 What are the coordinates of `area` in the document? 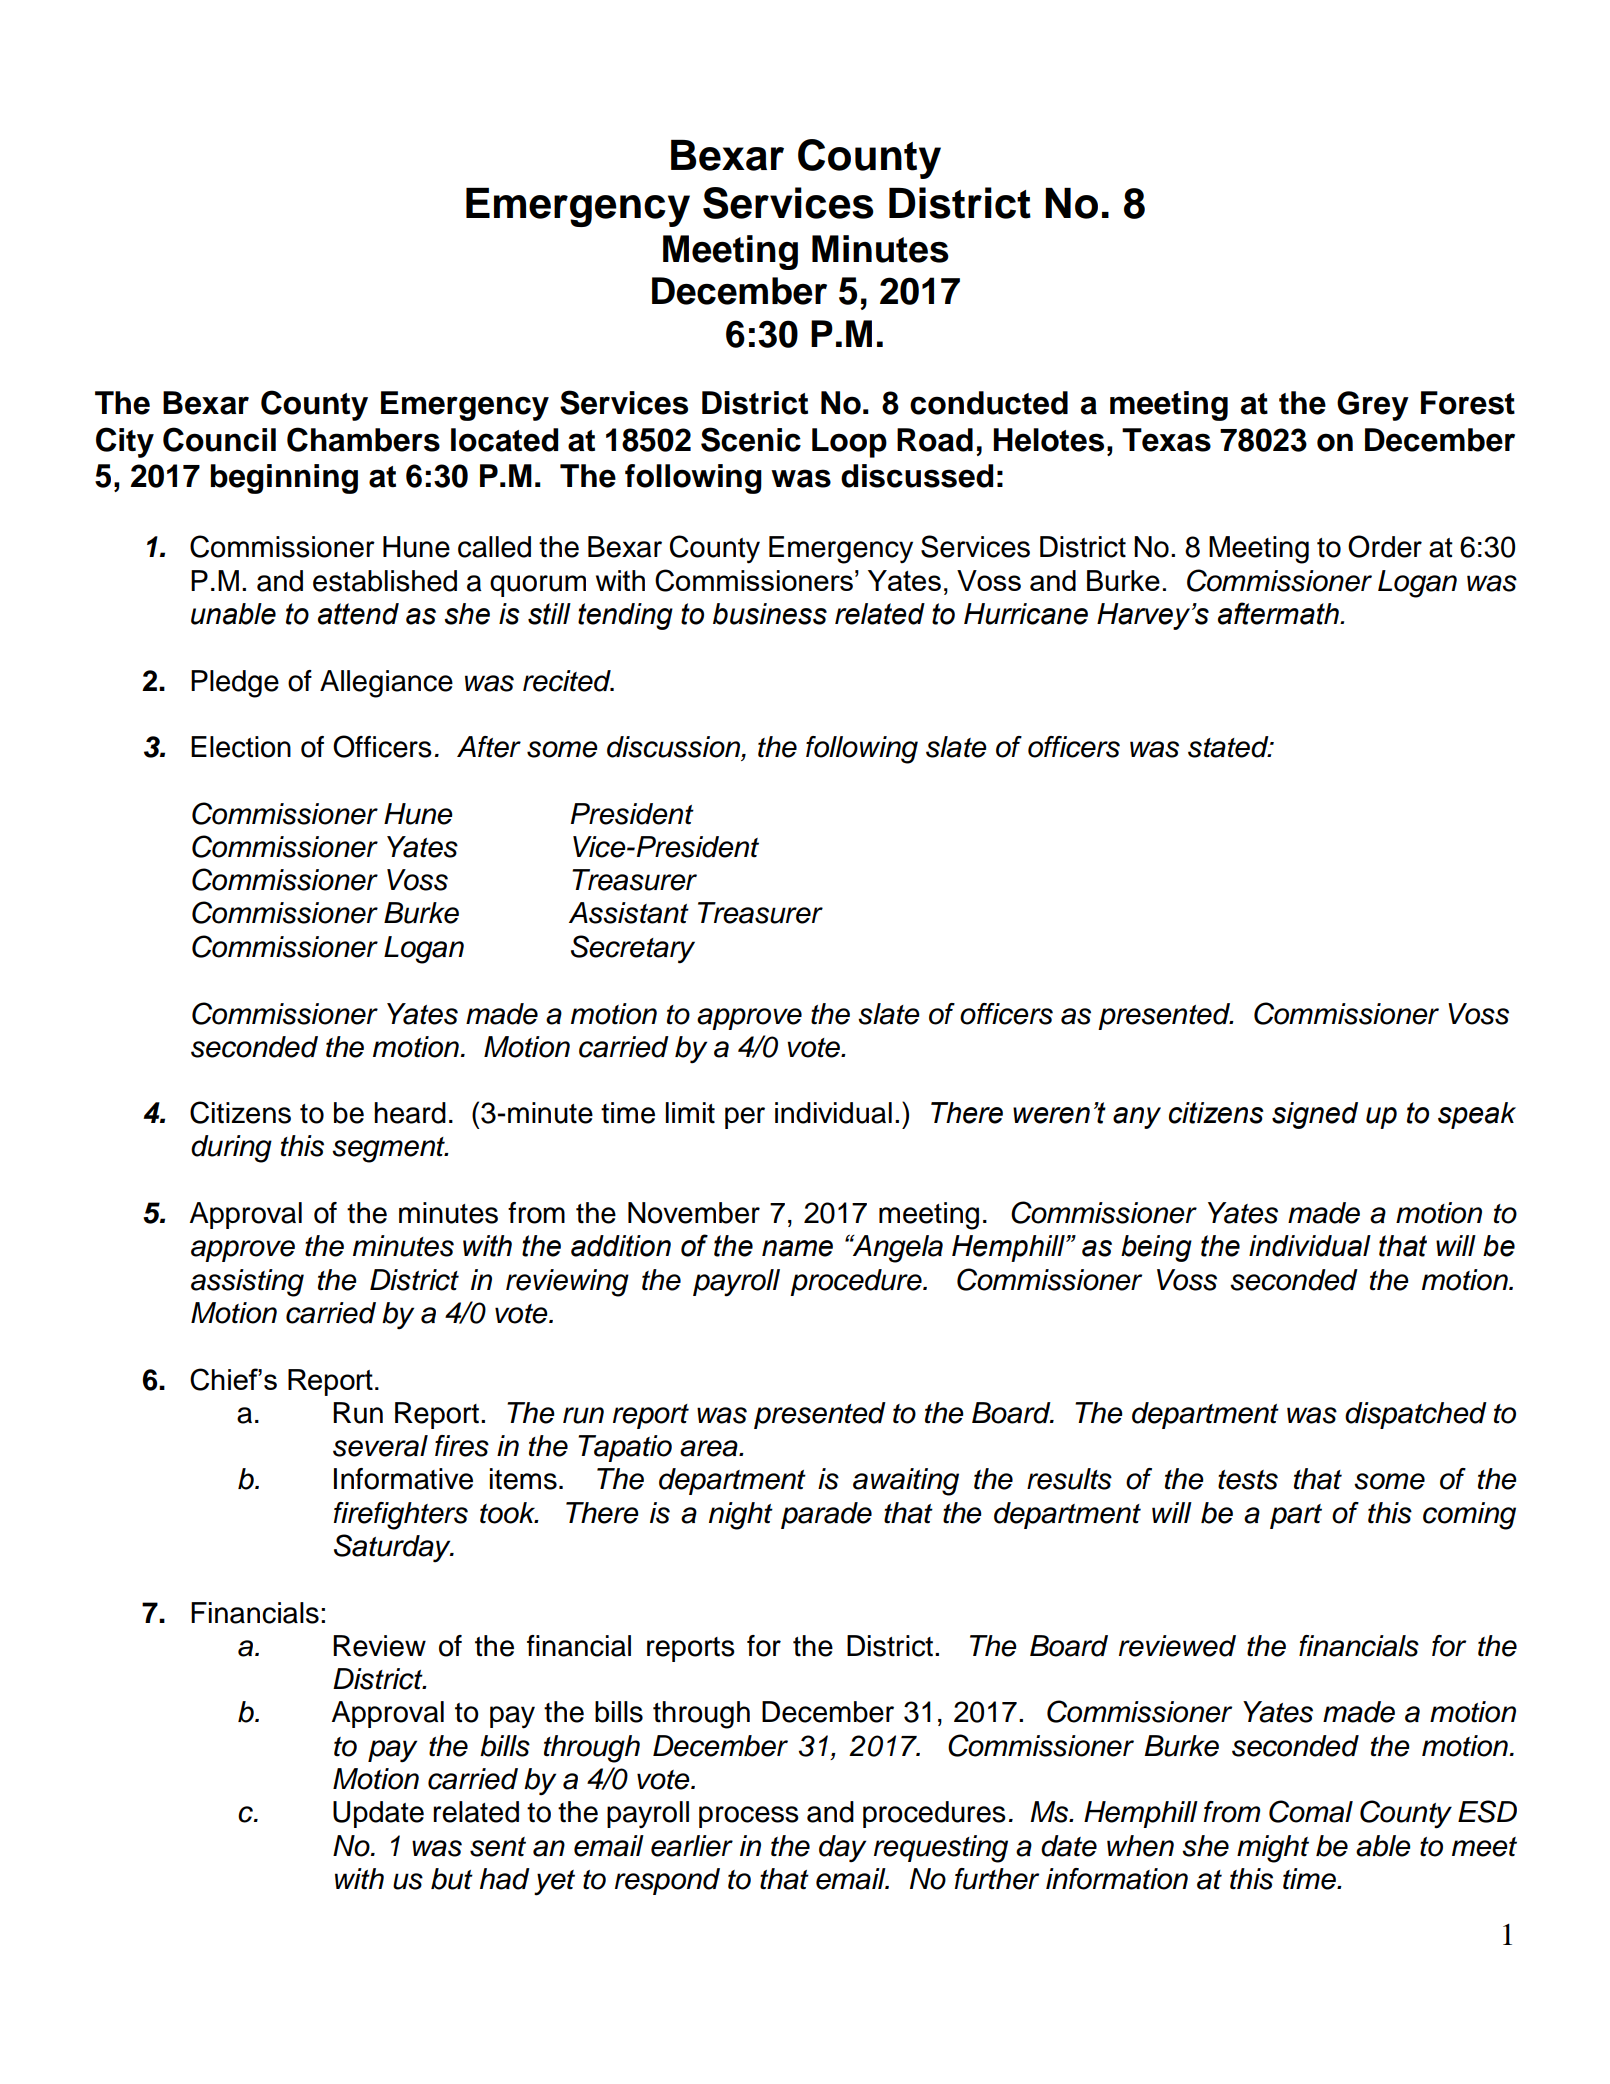 It's located at (710, 1448).
